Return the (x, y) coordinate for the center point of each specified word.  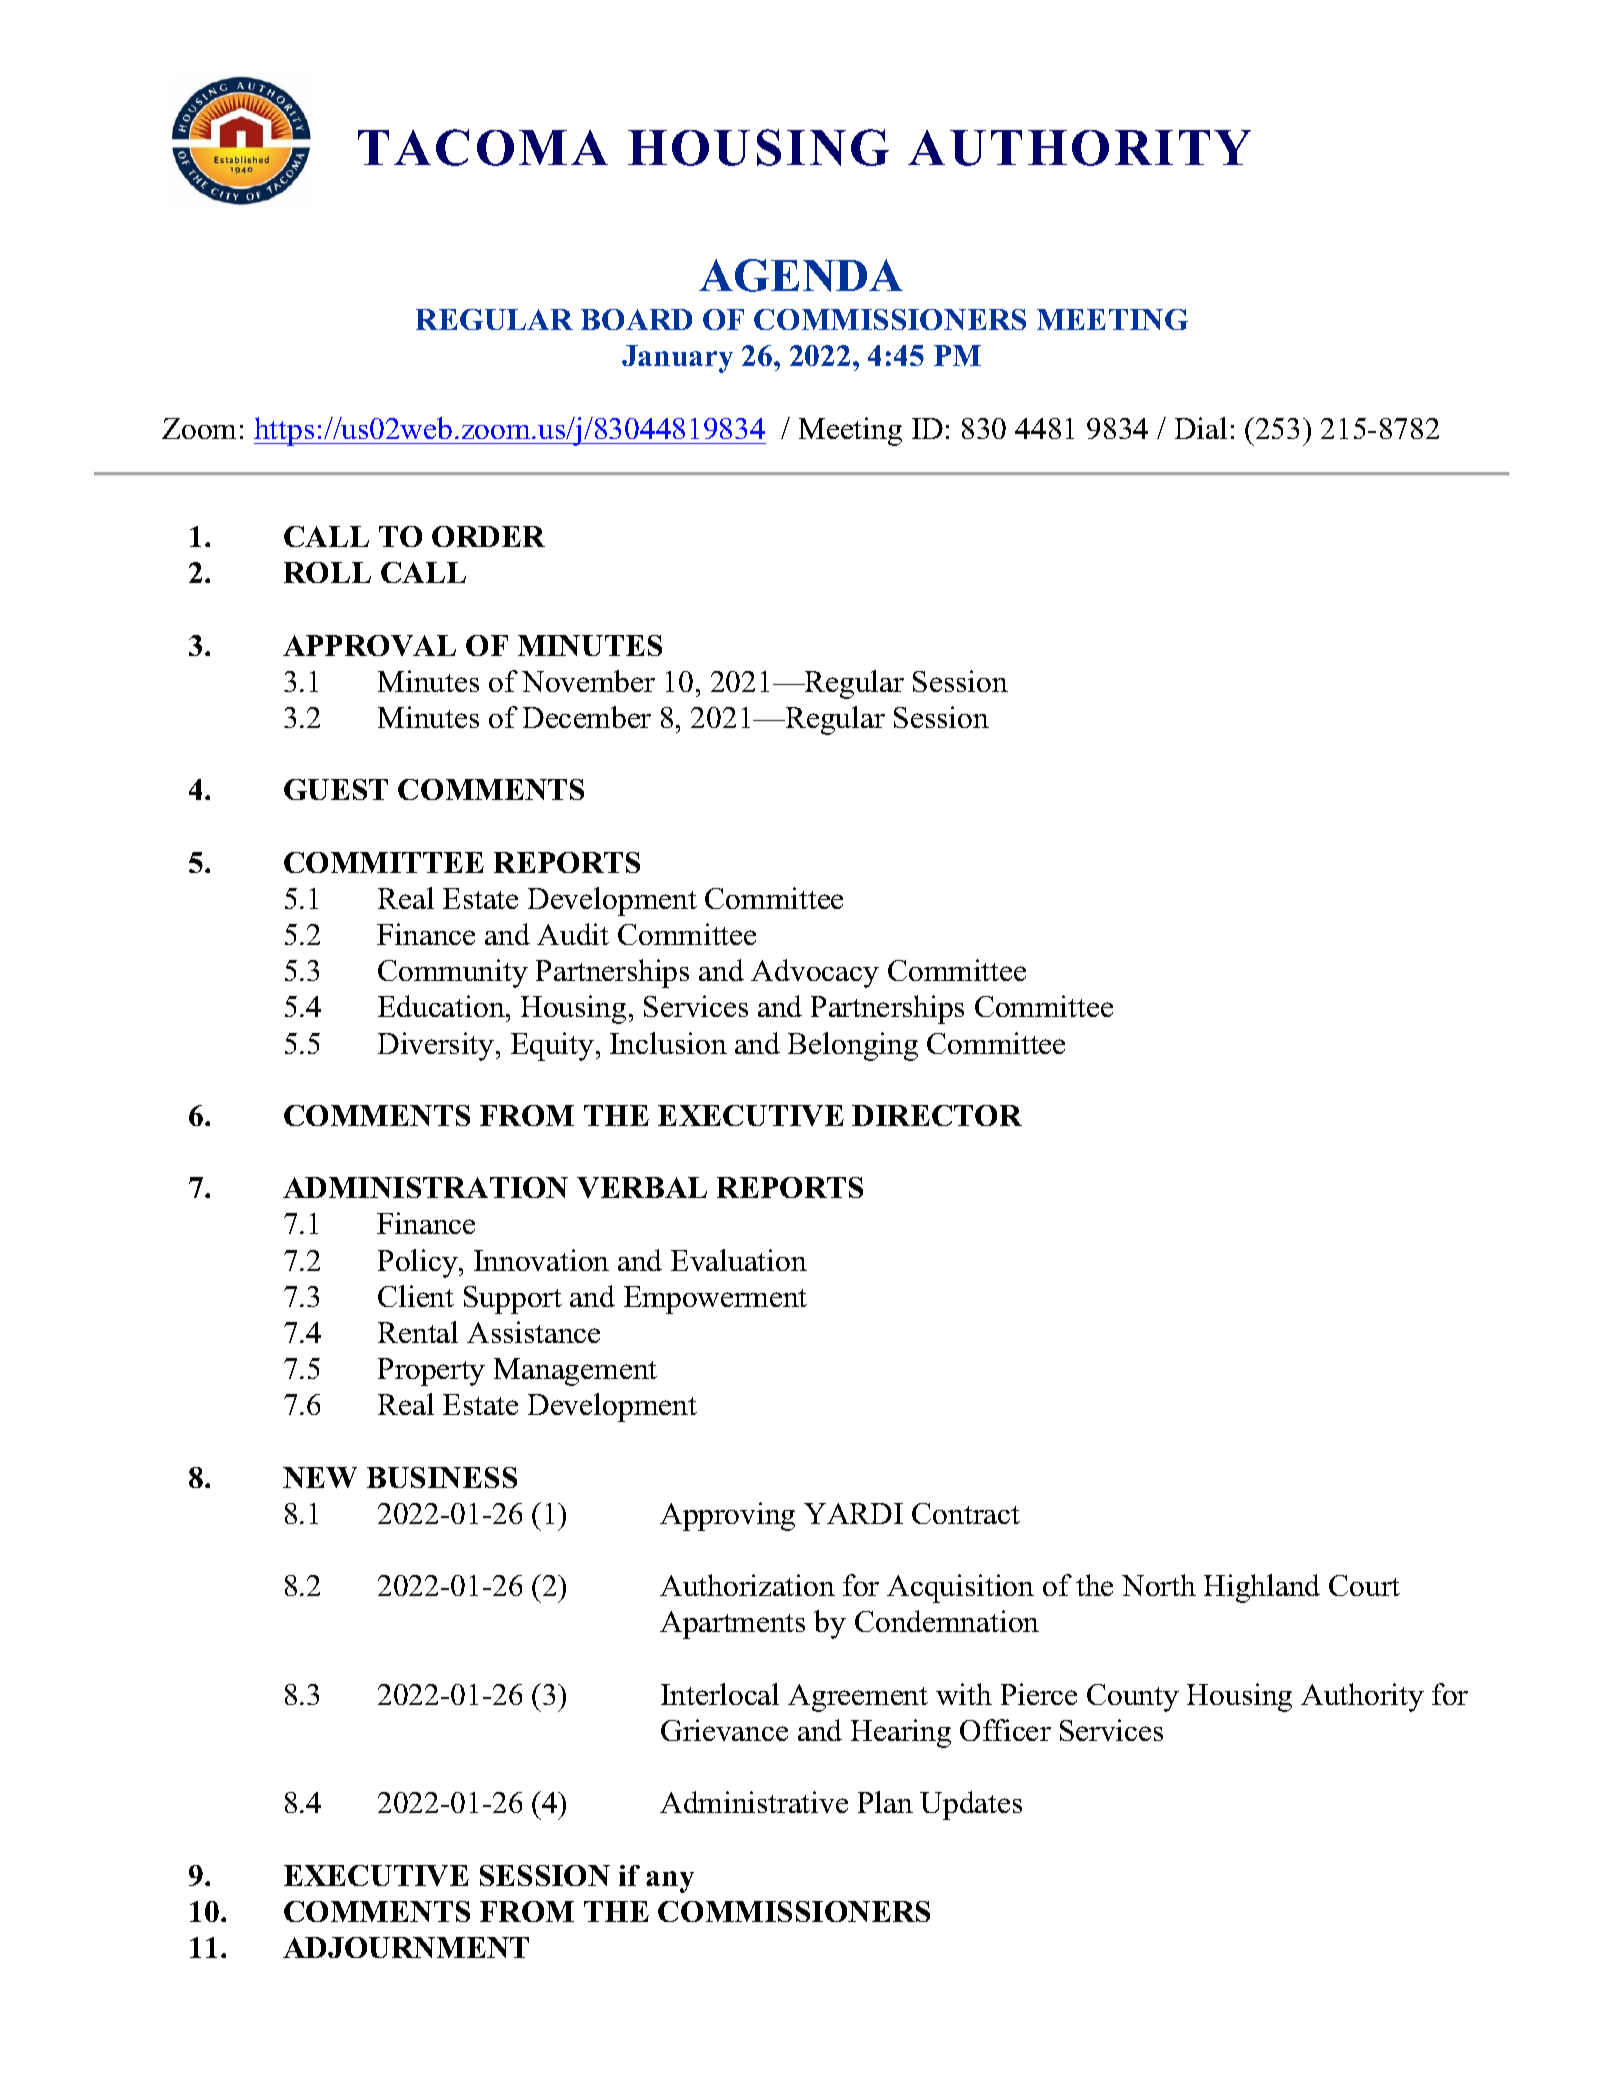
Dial (1201, 428)
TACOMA (483, 147)
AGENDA (801, 275)
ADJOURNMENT (406, 1947)
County (1133, 1698)
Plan (885, 1802)
